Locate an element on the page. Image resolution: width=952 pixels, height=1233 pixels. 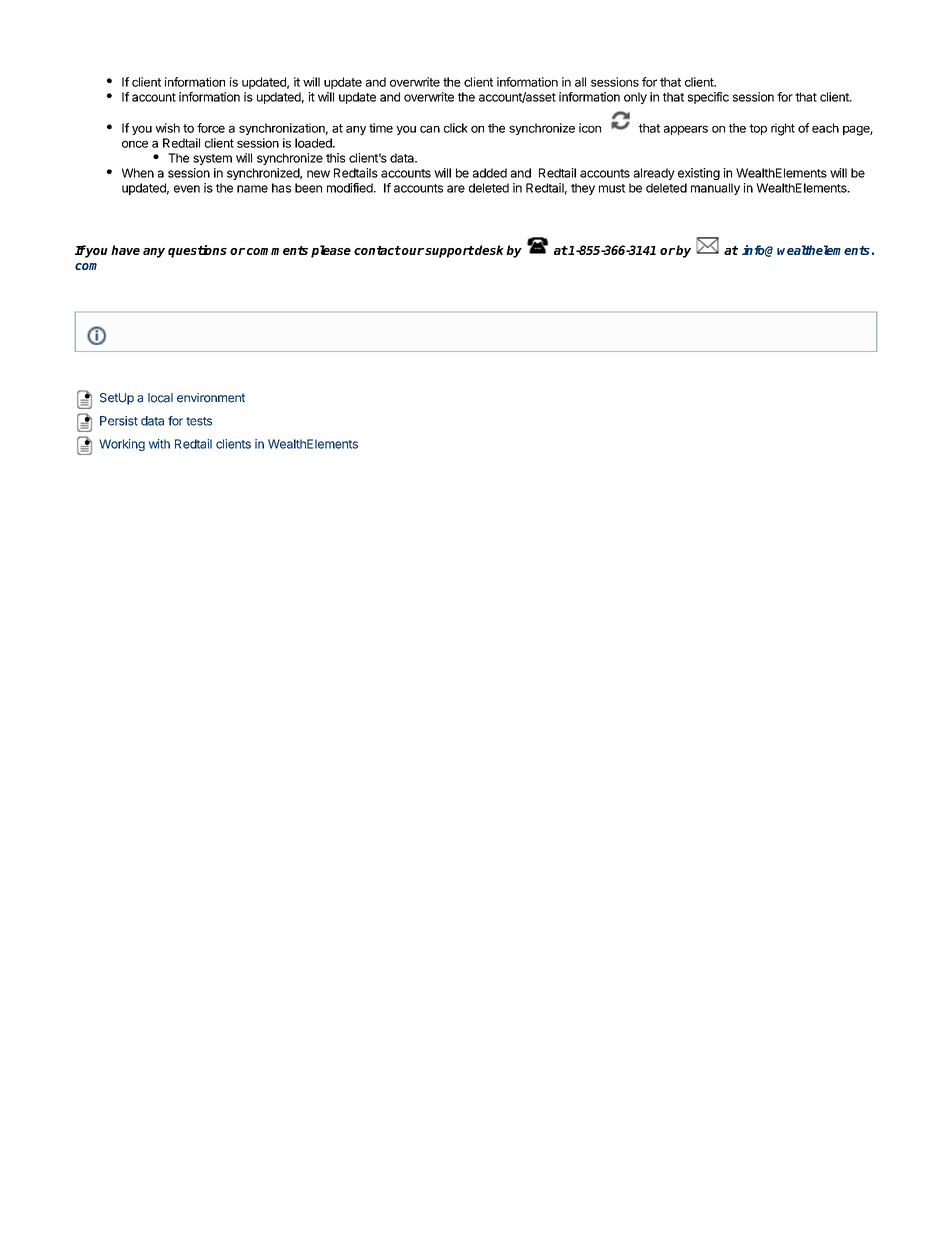
environment is located at coordinates (211, 398).
